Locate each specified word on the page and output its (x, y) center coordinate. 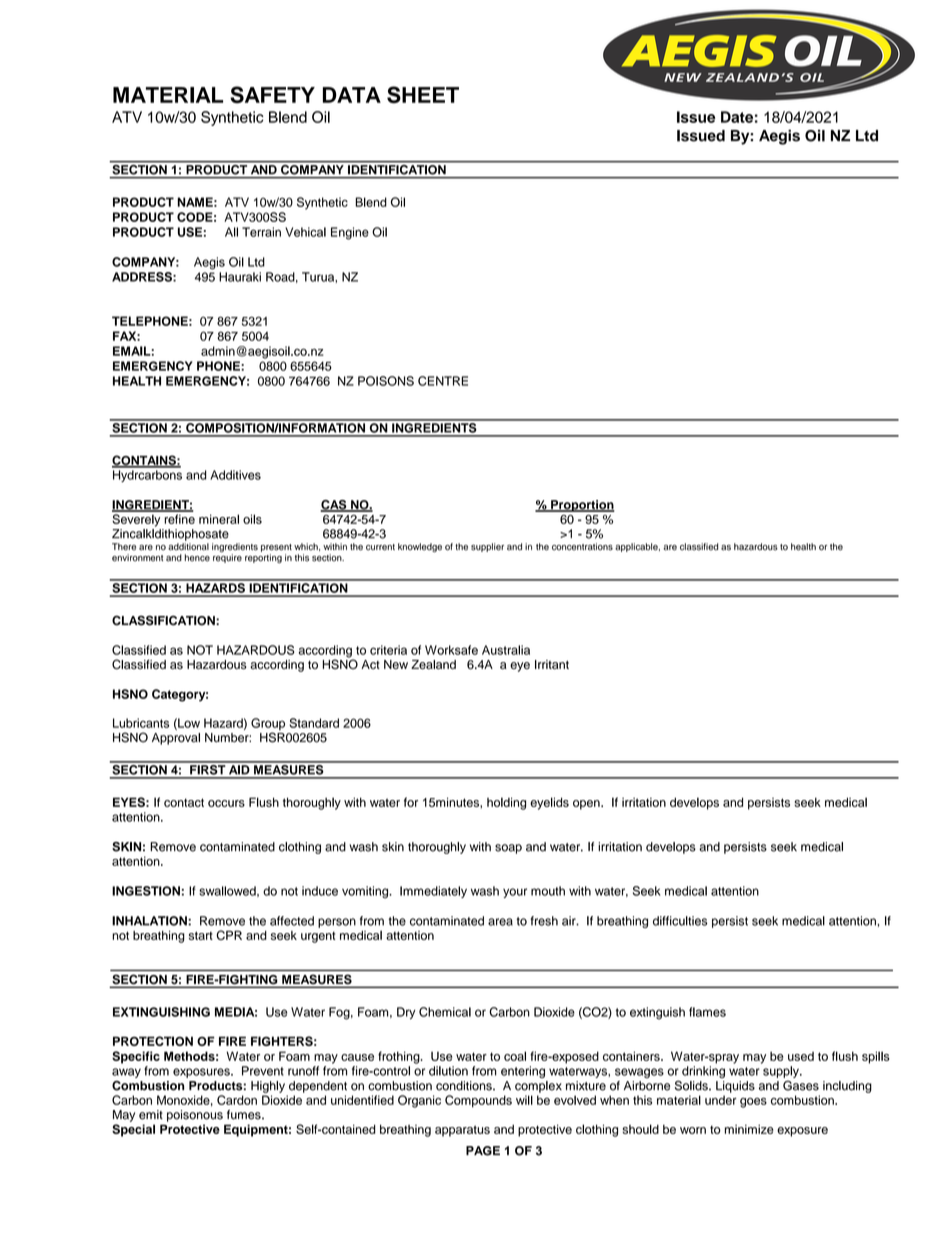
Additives (235, 475)
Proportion (582, 506)
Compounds (478, 1101)
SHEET (423, 95)
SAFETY (272, 94)
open (587, 805)
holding (506, 803)
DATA (352, 95)
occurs (226, 803)
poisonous (195, 1116)
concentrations (582, 547)
